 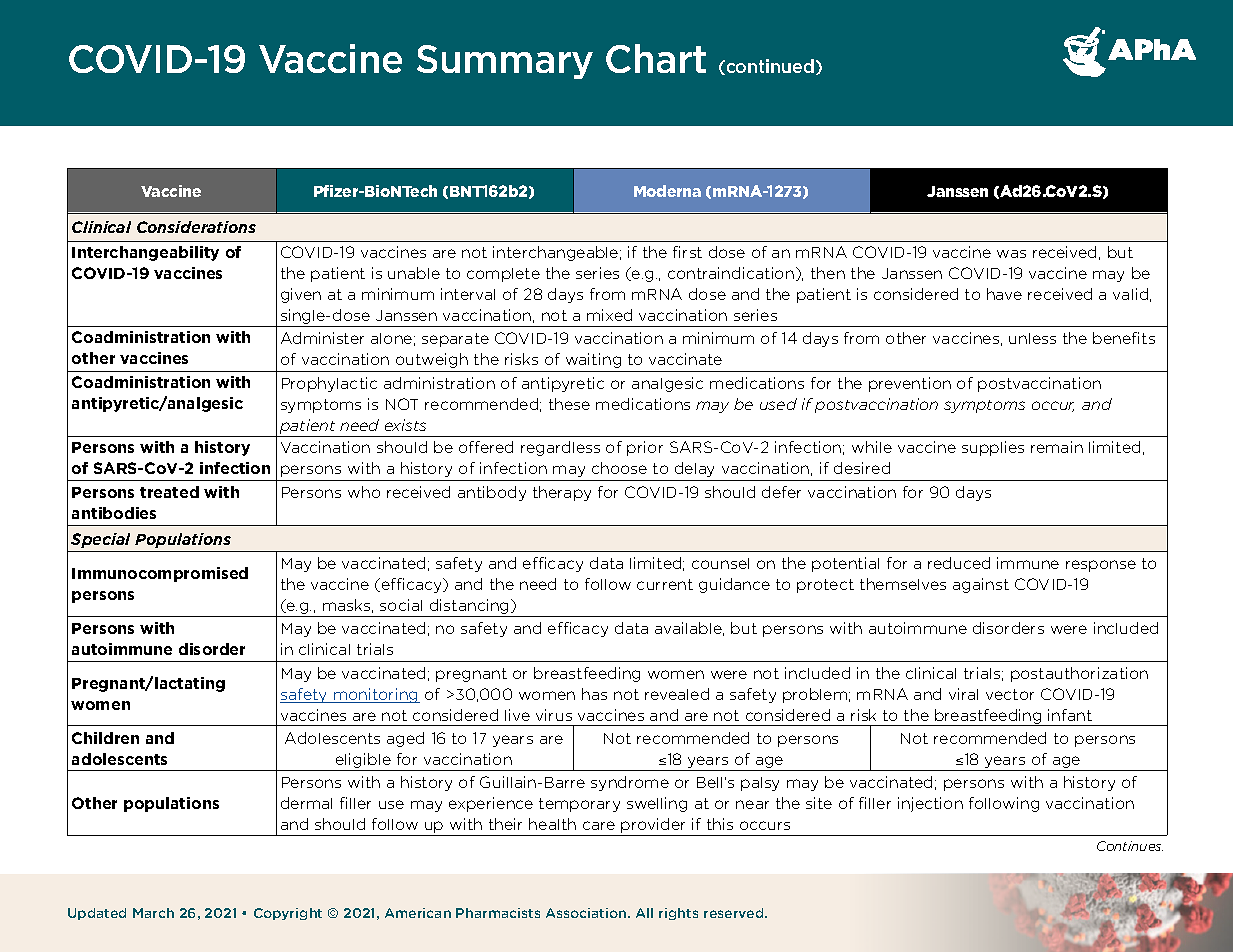 What do you see at coordinates (169, 492) in the screenshot?
I see `treated` at bounding box center [169, 492].
